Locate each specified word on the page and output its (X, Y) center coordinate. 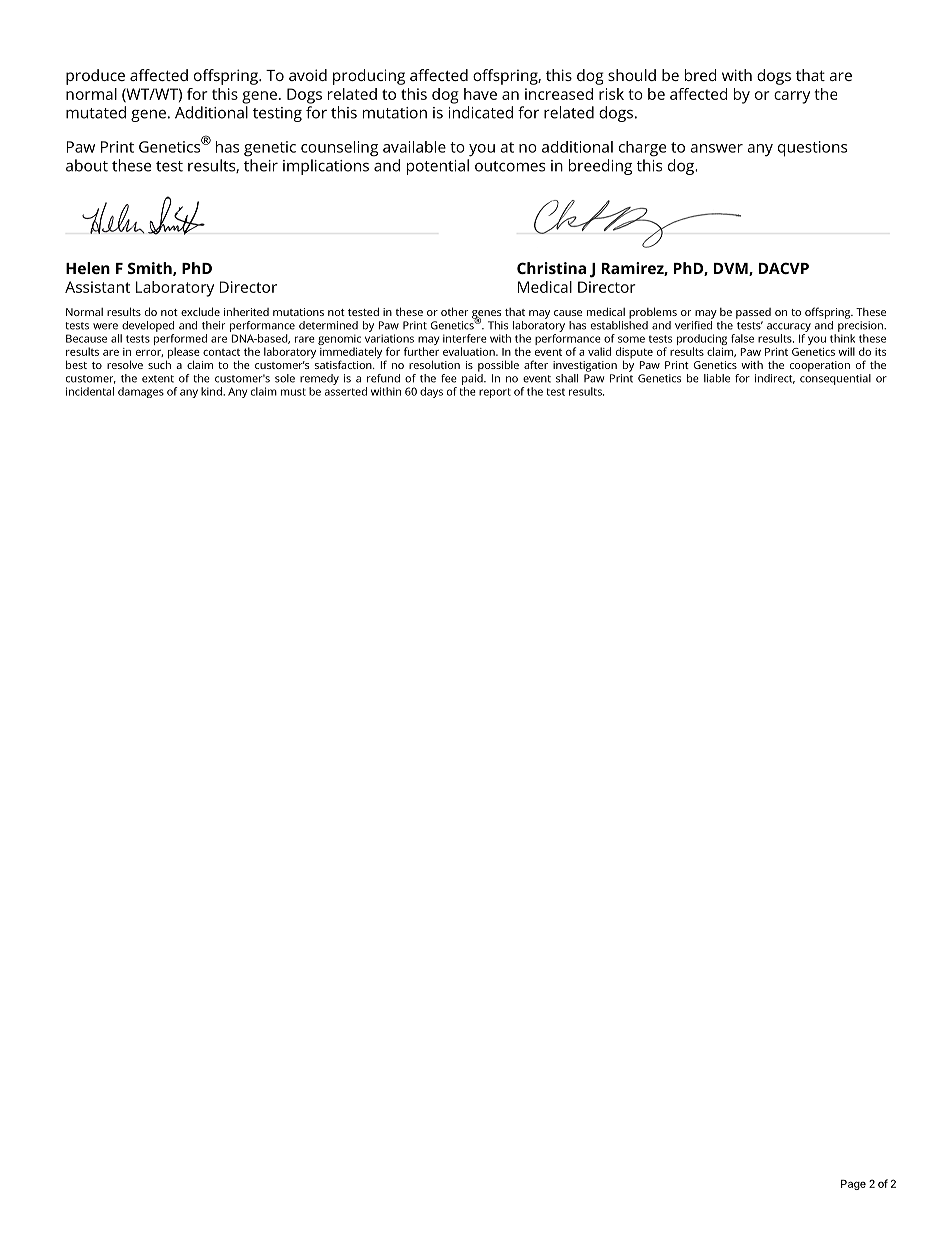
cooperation (820, 366)
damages (141, 392)
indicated (481, 112)
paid (473, 378)
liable (717, 378)
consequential (835, 378)
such (159, 363)
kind (212, 391)
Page (853, 1185)
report (495, 393)
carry (792, 97)
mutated (96, 112)
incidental (90, 391)
